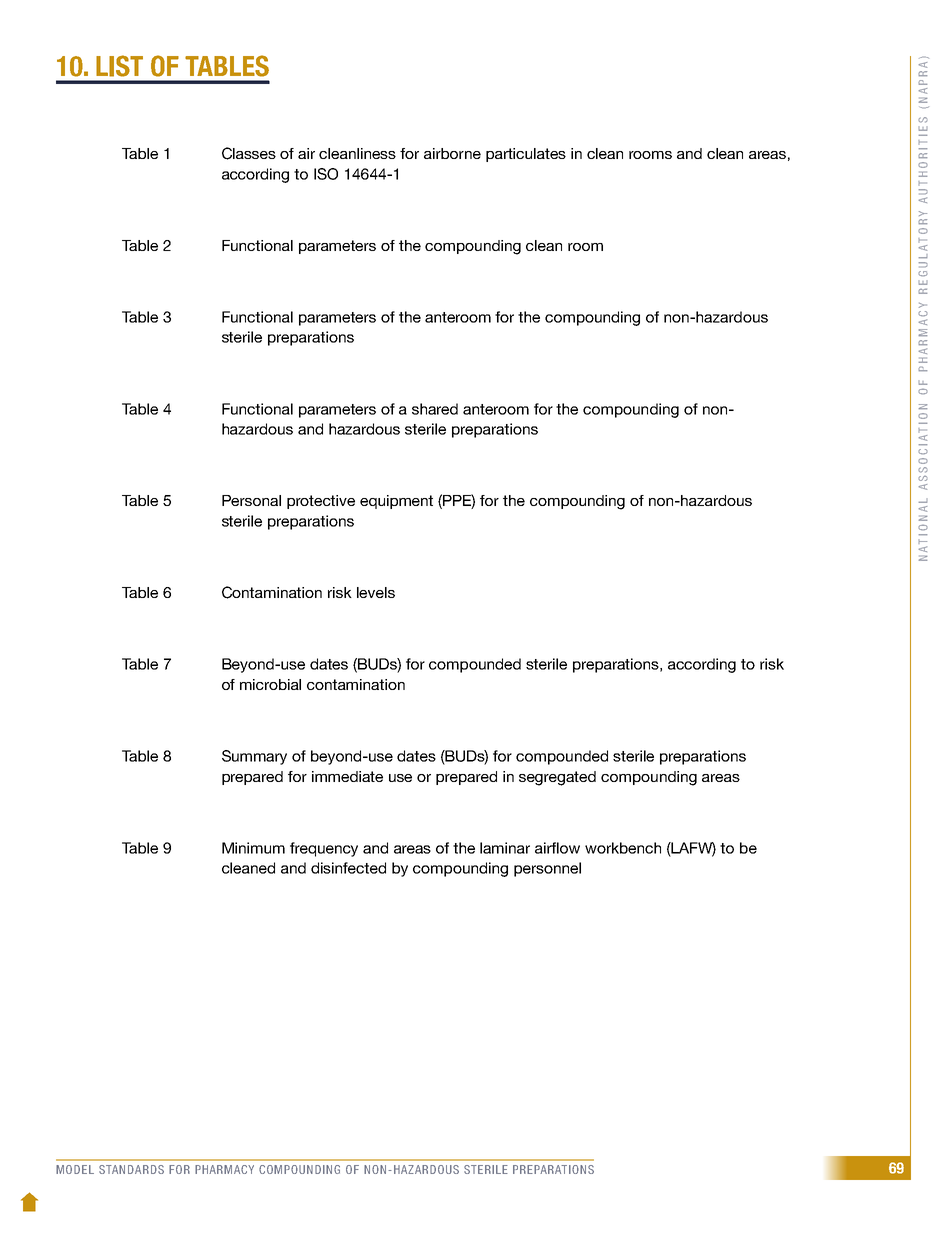 The height and width of the screenshot is (1233, 952). I want to click on ISO, so click(326, 174).
